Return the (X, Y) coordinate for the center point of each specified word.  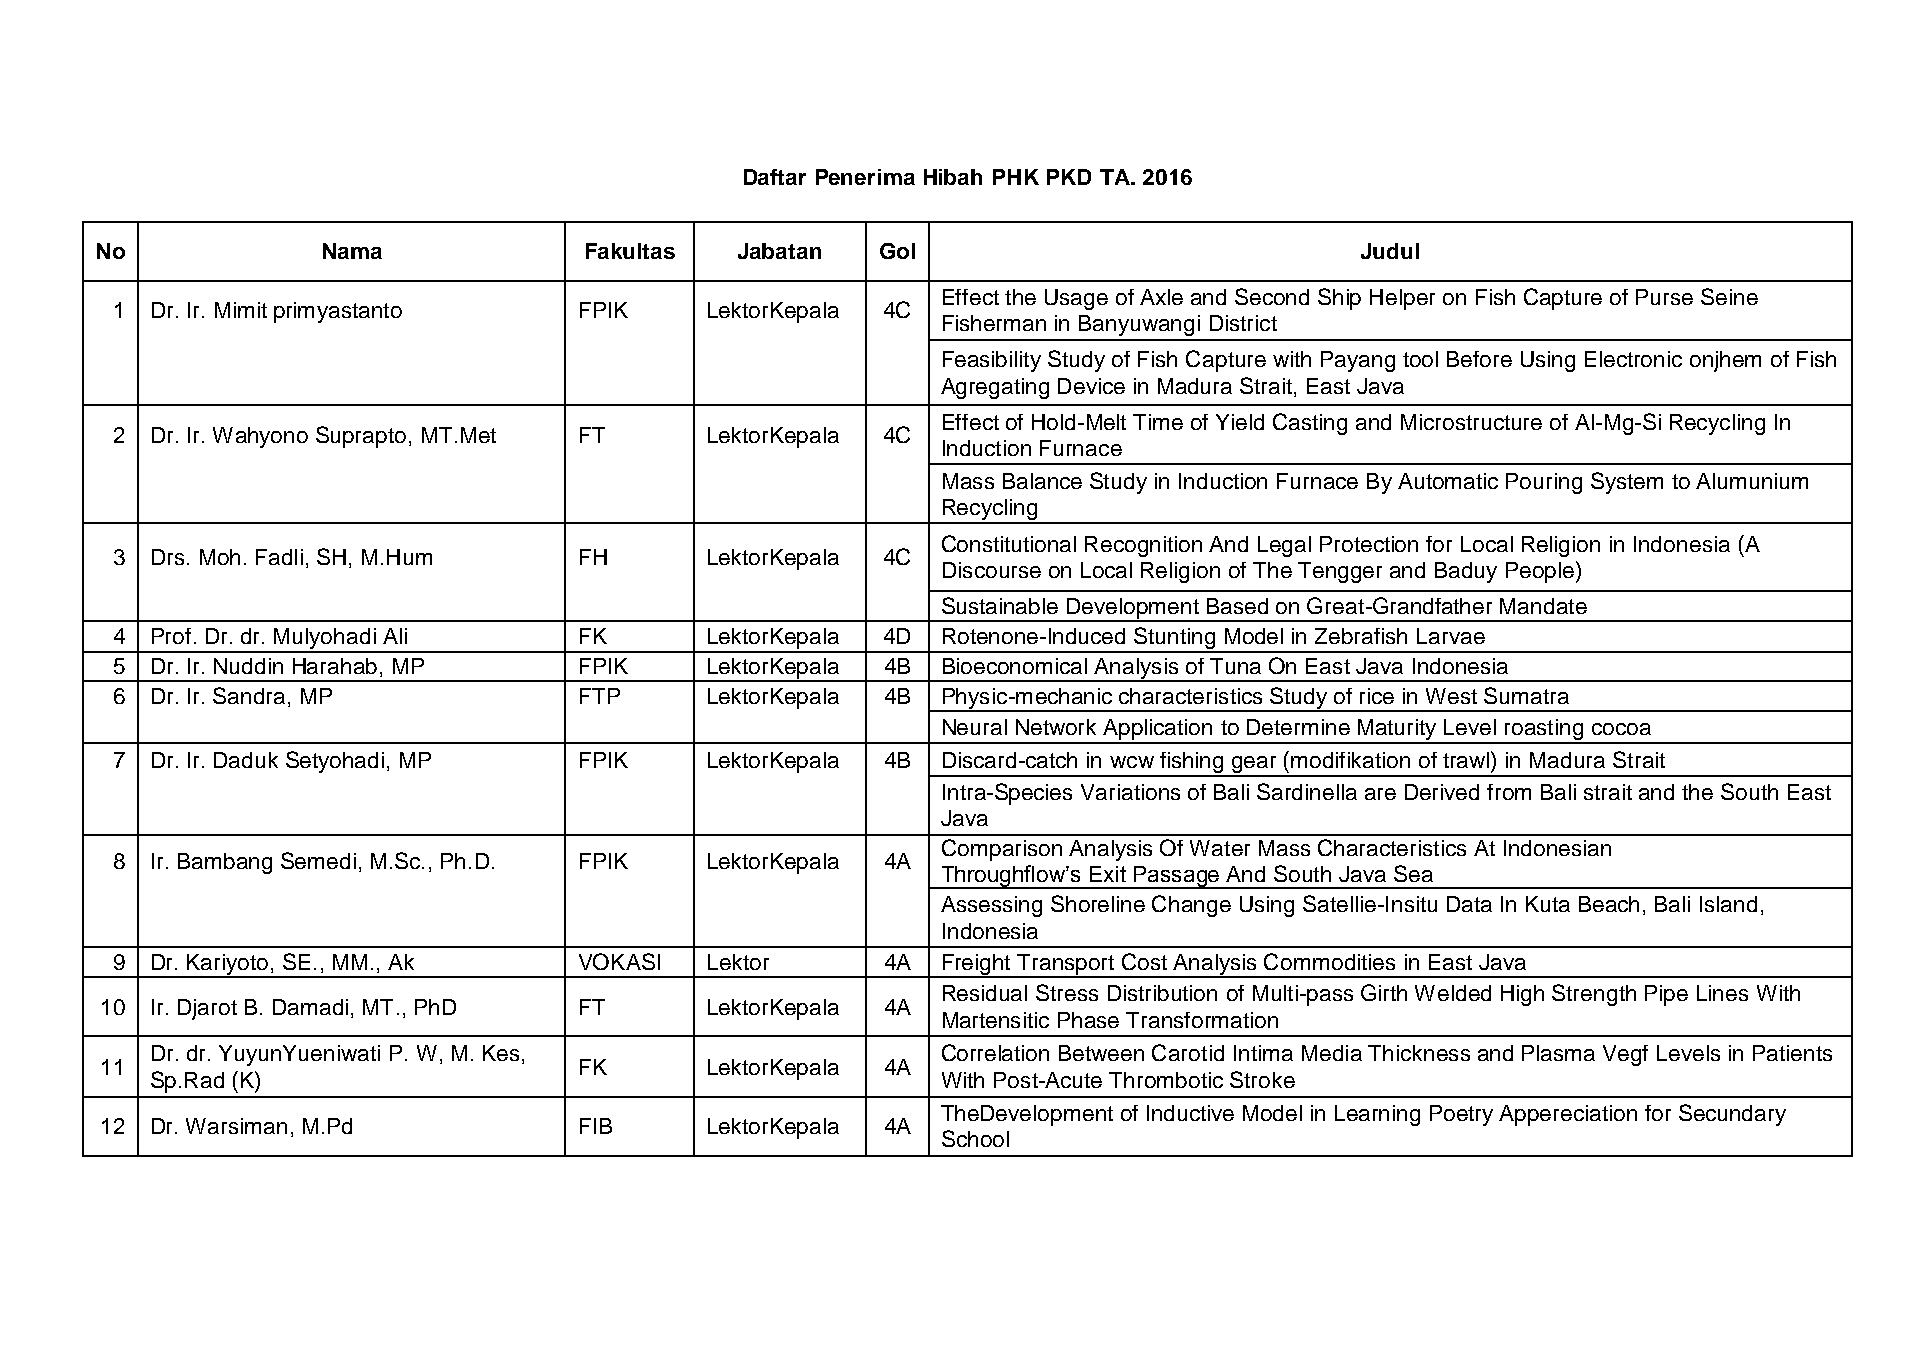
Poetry (1461, 1115)
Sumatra (1526, 695)
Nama (352, 251)
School (975, 1138)
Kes (501, 1053)
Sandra (249, 695)
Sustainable (1000, 605)
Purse (1664, 297)
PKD (1069, 177)
